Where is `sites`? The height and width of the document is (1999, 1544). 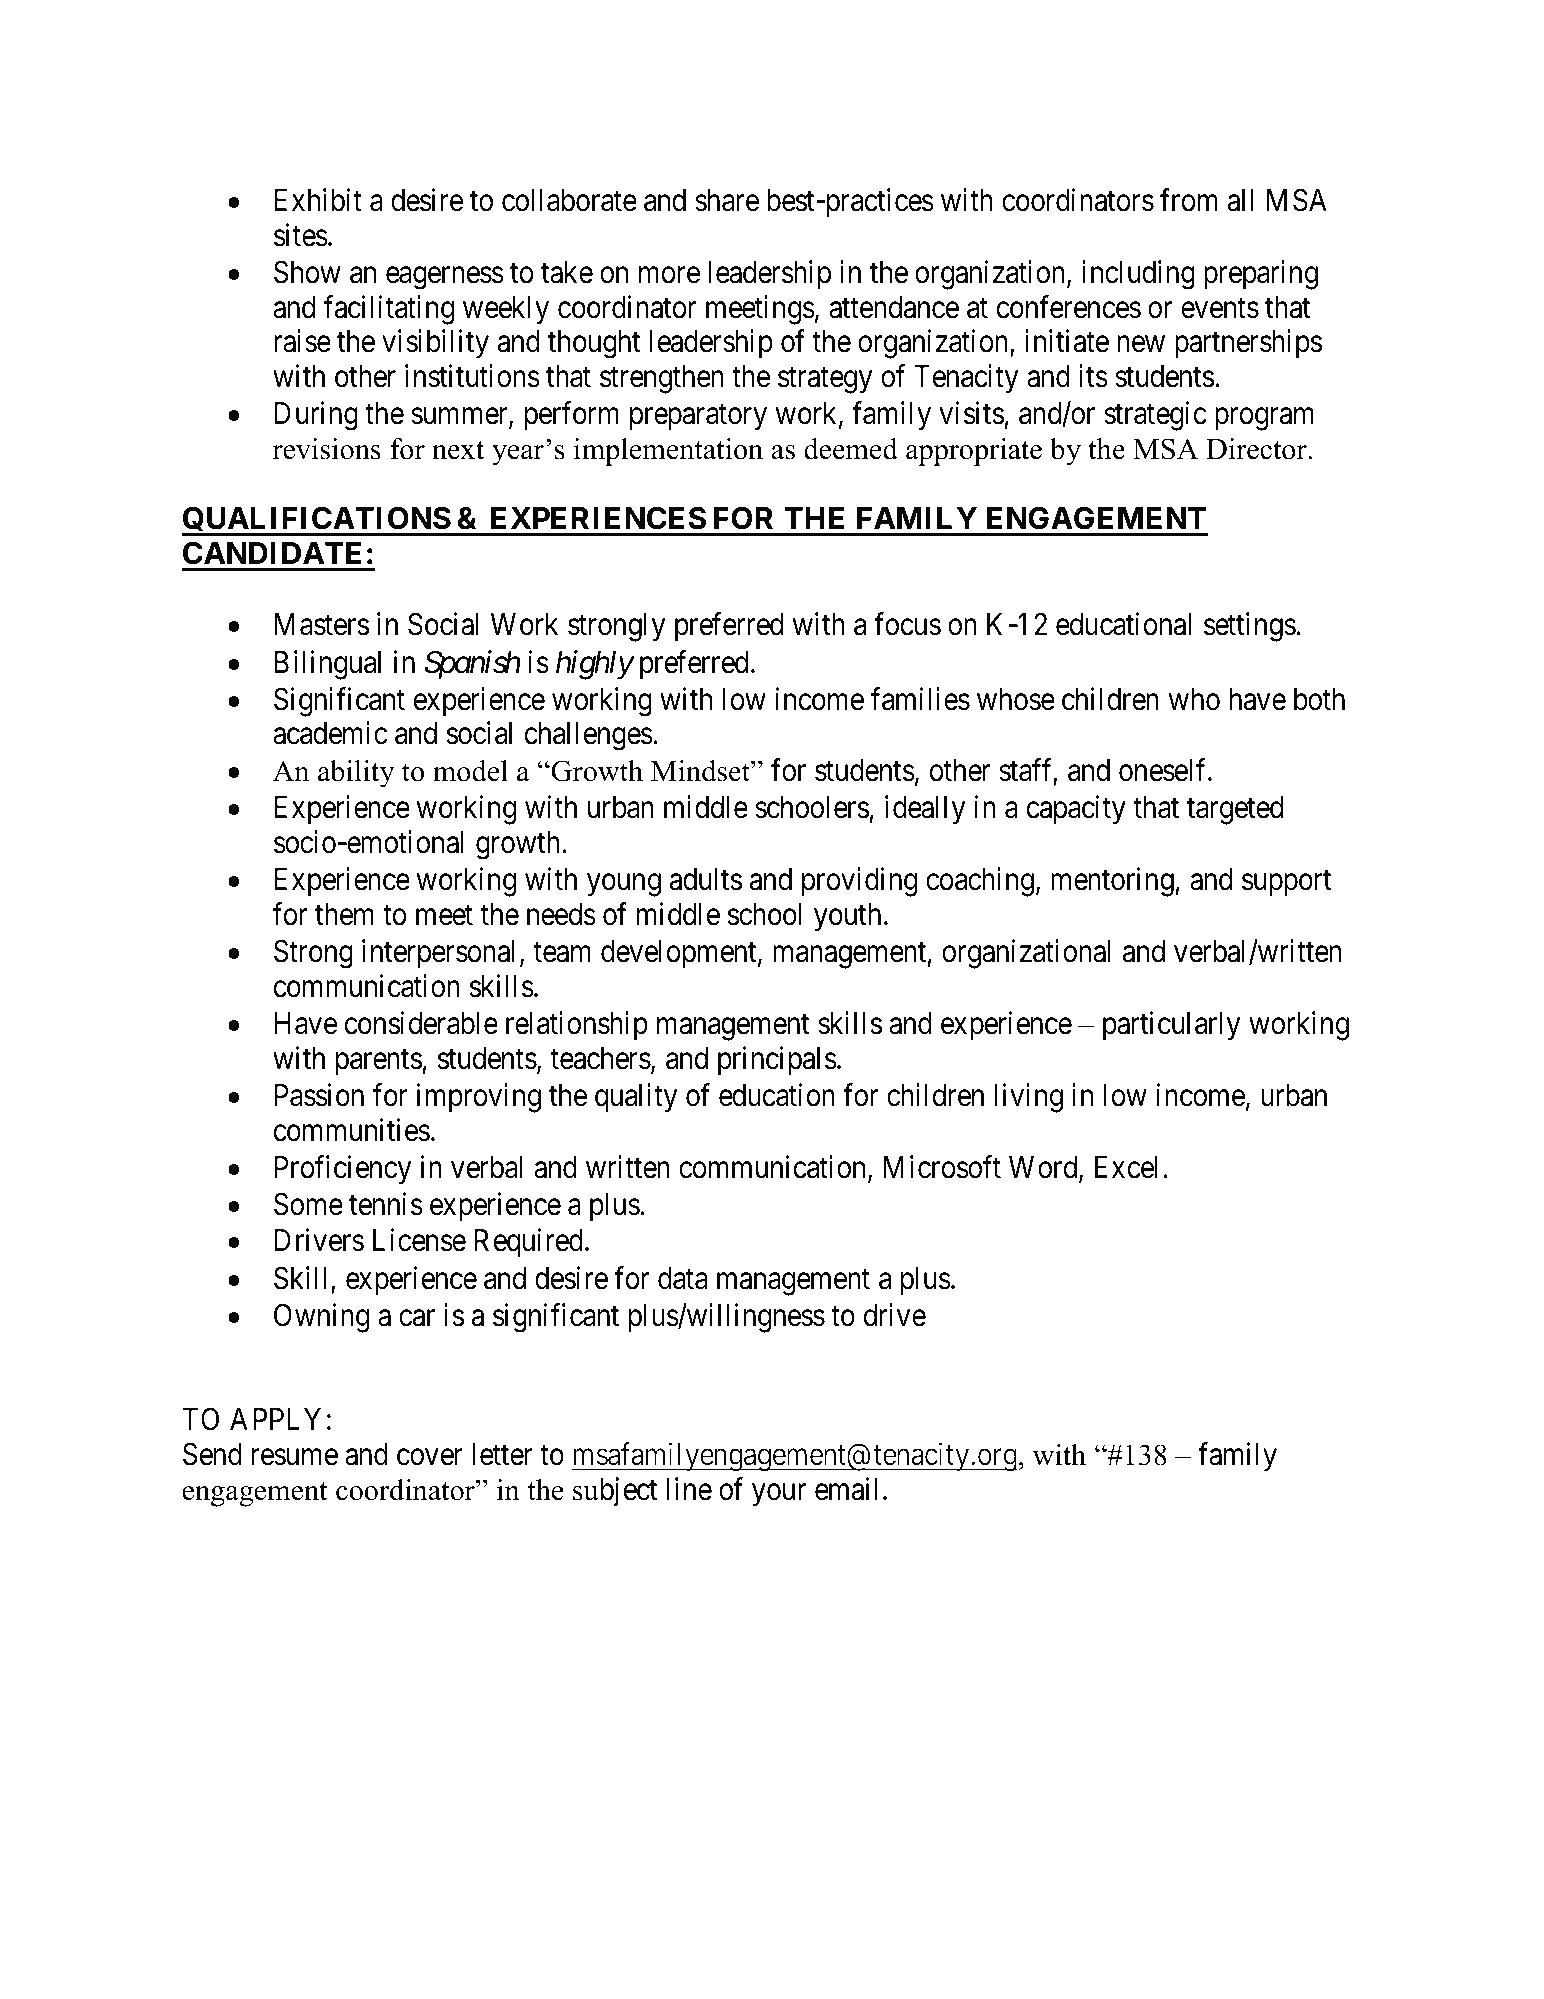 sites is located at coordinates (301, 235).
